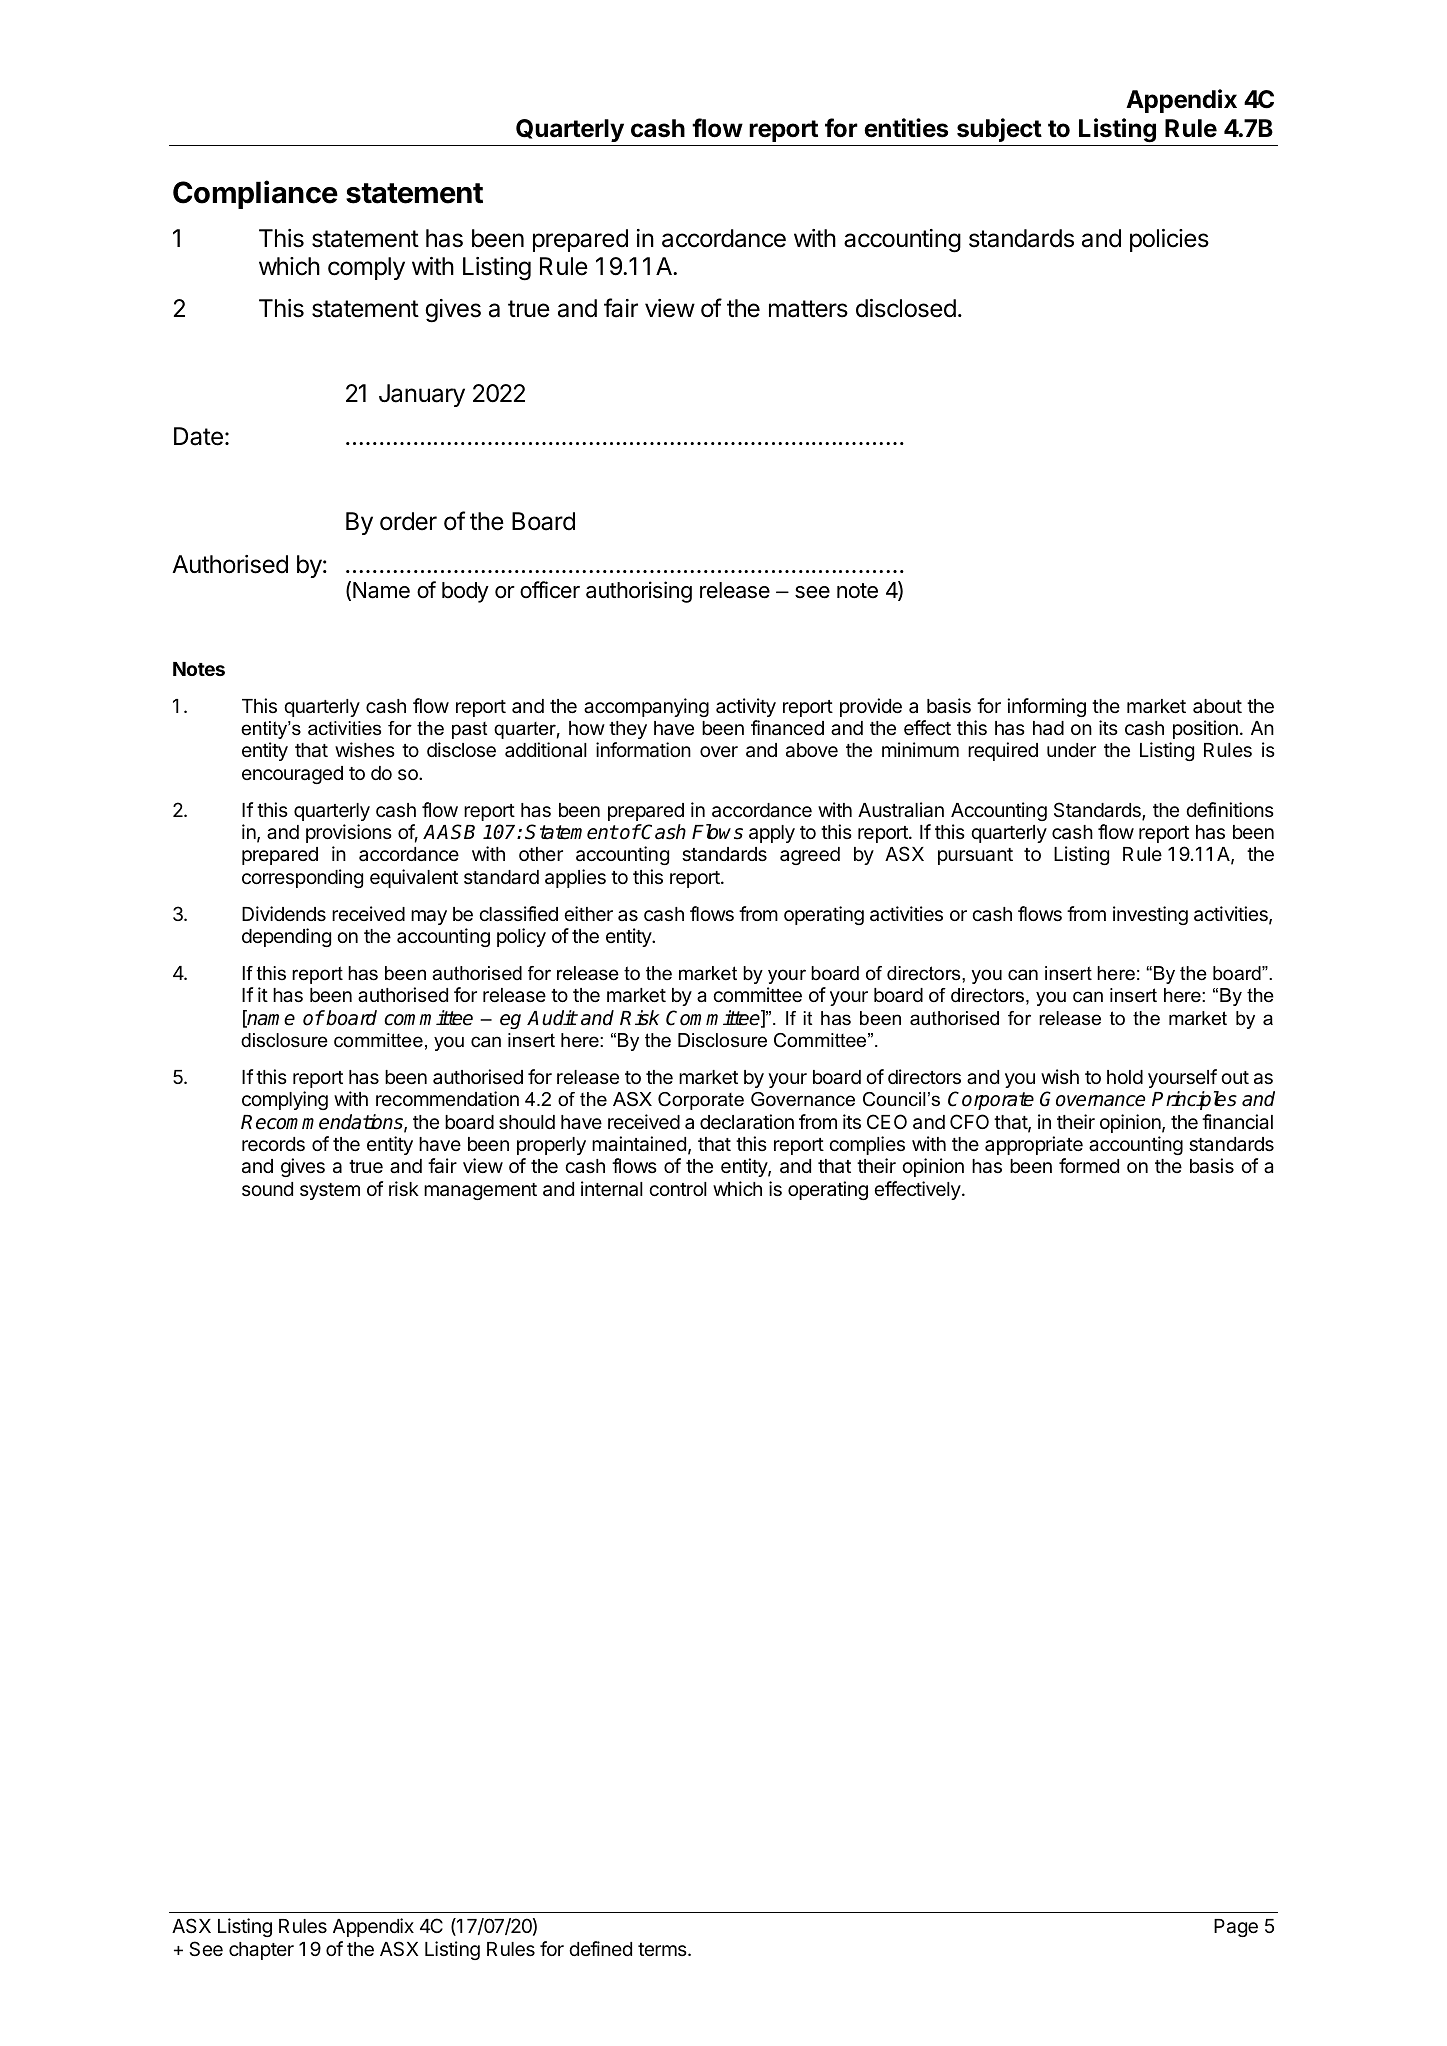 This screenshot has width=1447, height=2046. I want to click on under, so click(1071, 750).
